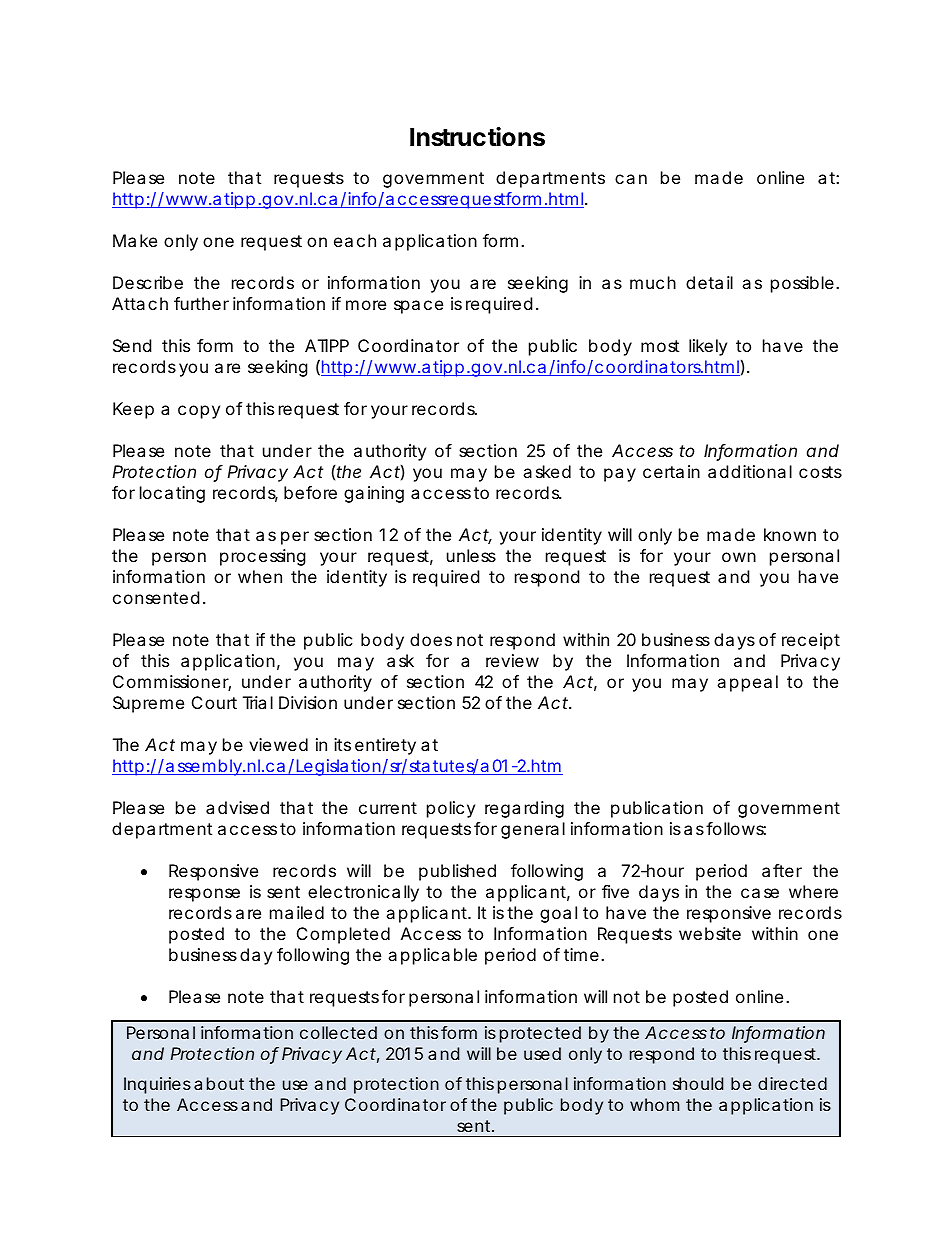  Describe the element at coordinates (135, 240) in the page. I see `Make` at that location.
